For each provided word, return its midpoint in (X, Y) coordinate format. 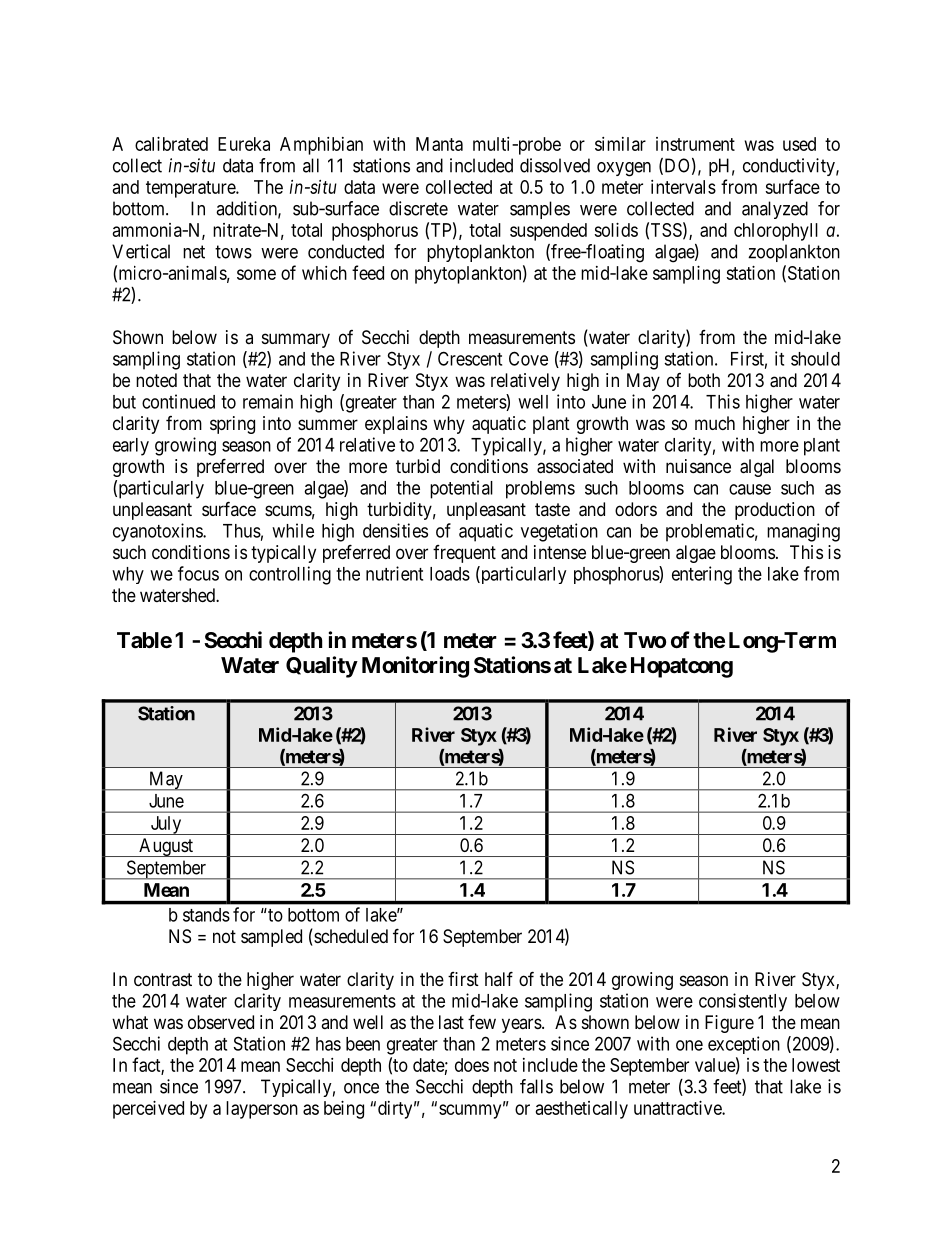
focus (198, 573)
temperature (191, 189)
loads (450, 574)
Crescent (470, 358)
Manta (439, 144)
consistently (743, 1002)
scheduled (350, 937)
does (472, 1065)
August (166, 847)
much (715, 423)
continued (178, 401)
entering (702, 575)
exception (744, 1045)
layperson (262, 1110)
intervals (683, 187)
